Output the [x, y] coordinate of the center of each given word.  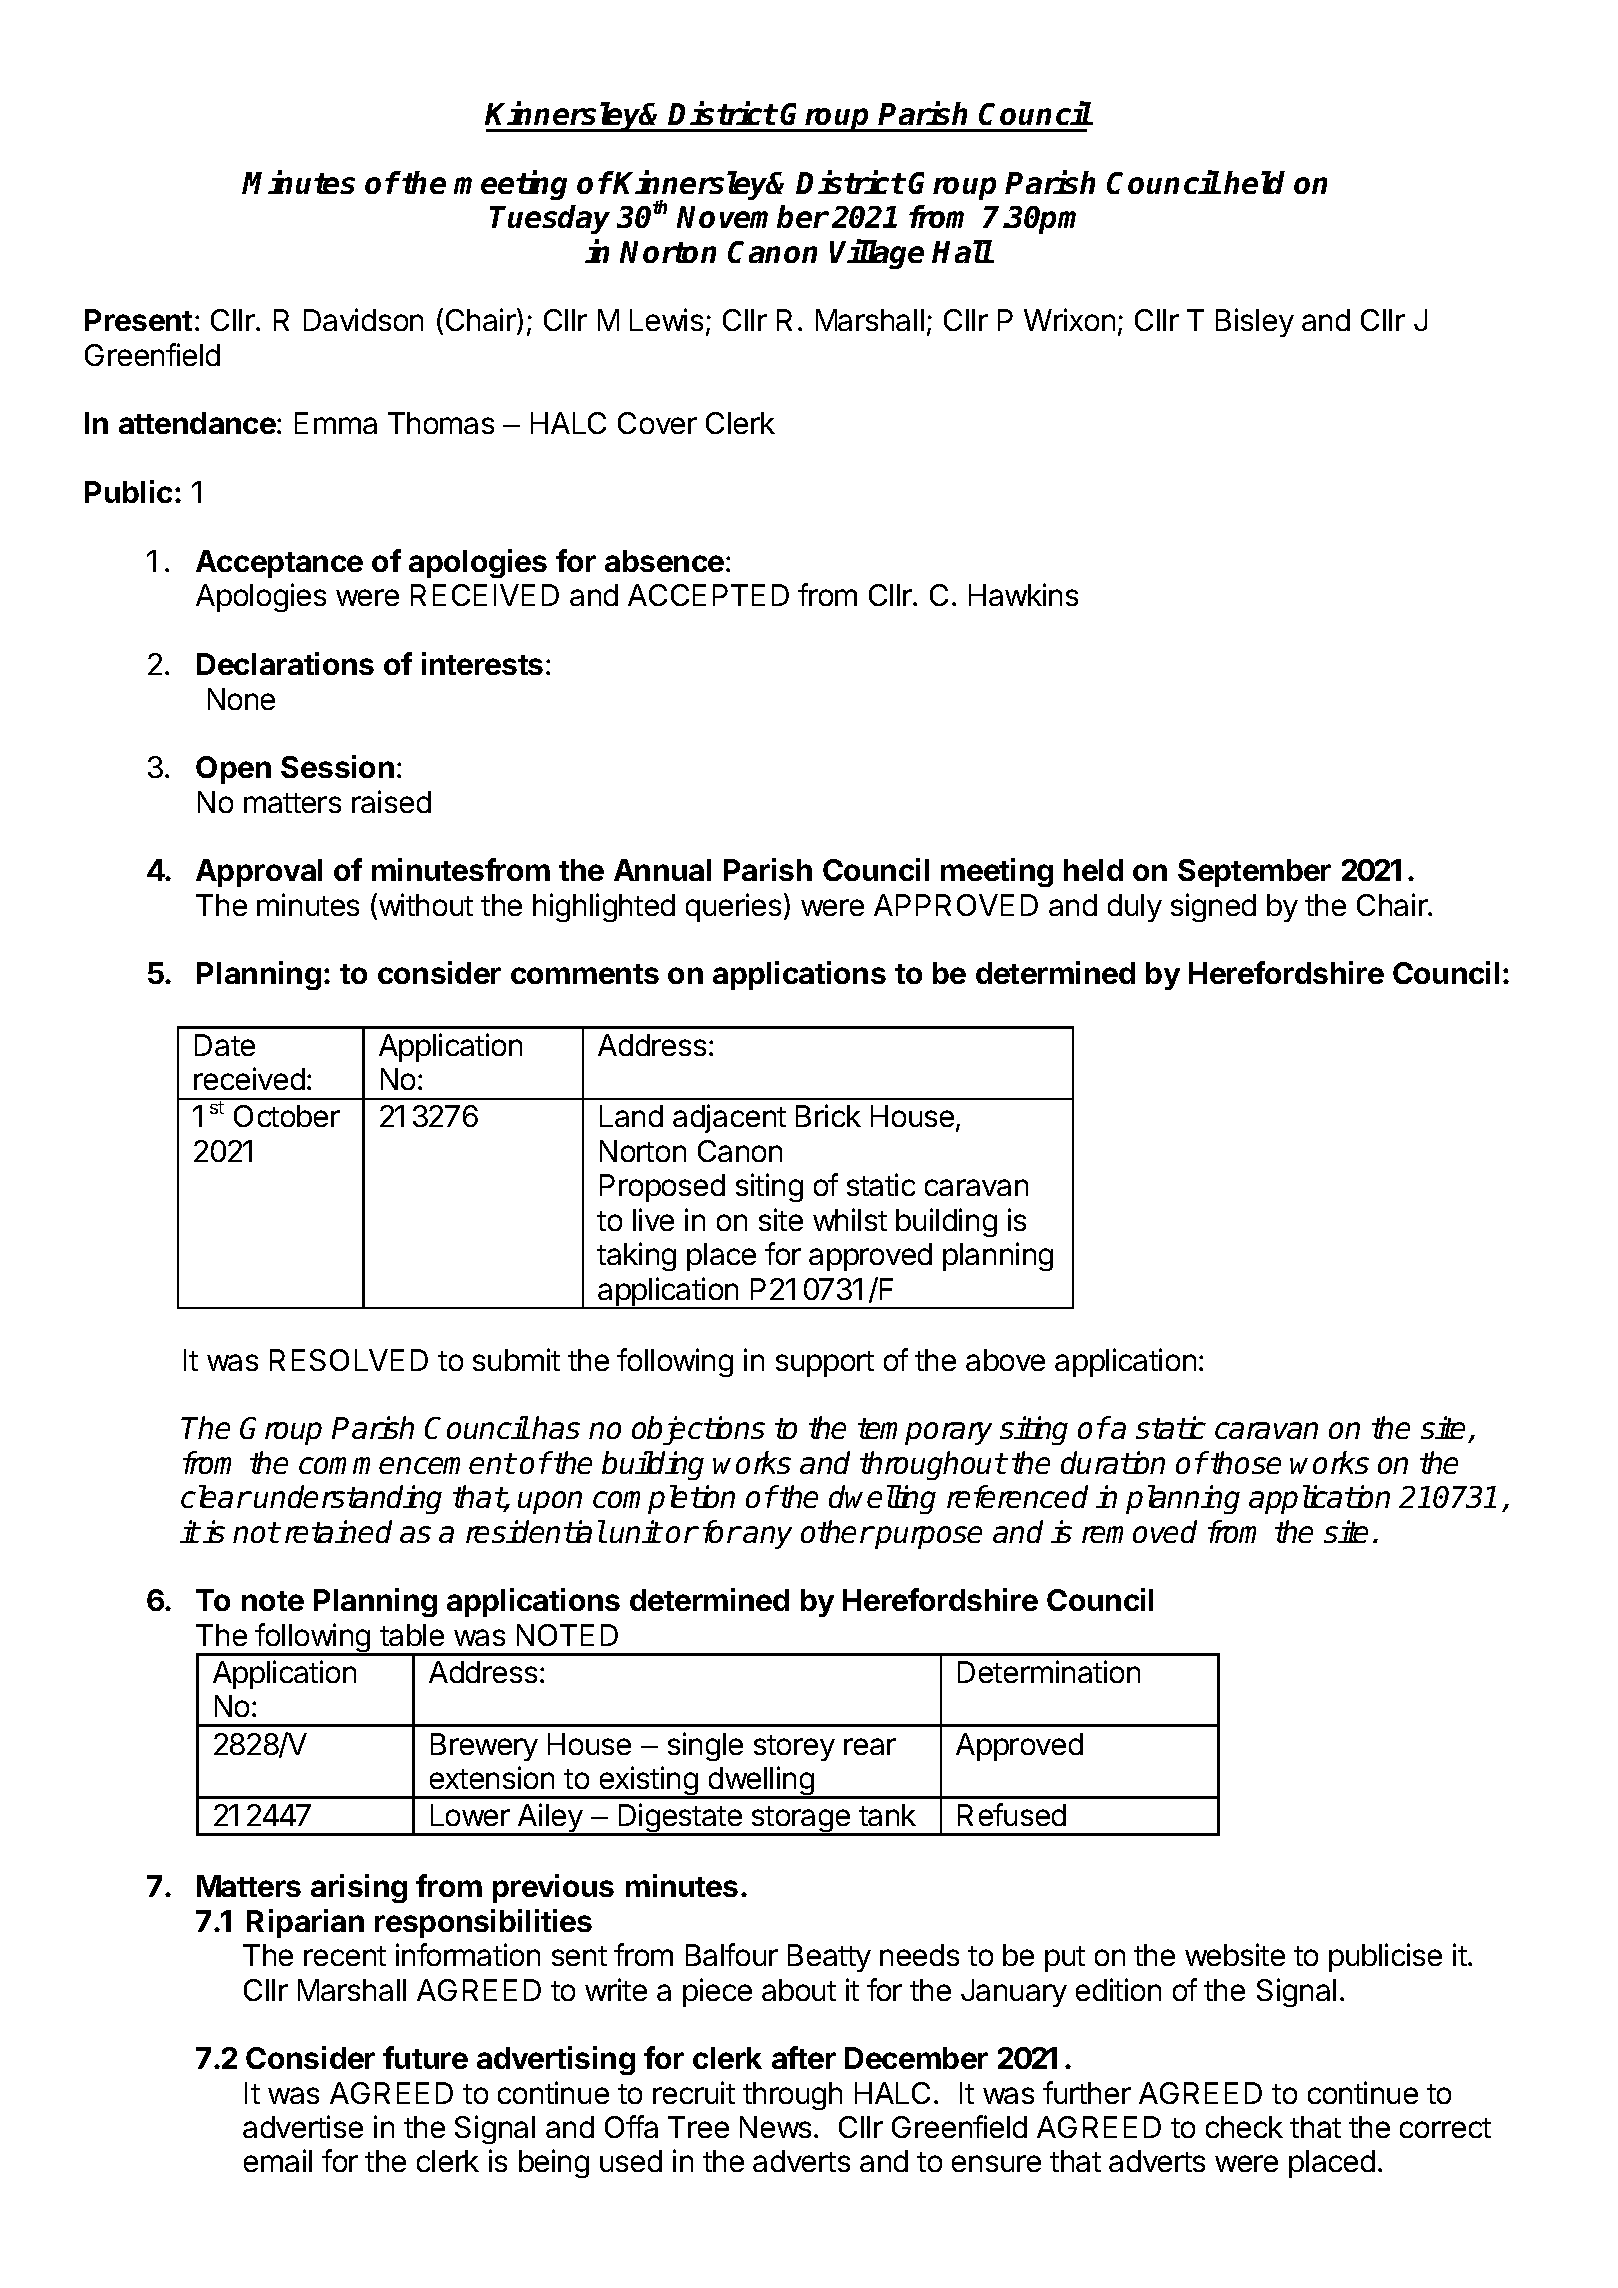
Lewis [666, 319]
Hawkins [1023, 594]
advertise [303, 2126]
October [287, 1116]
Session [337, 766]
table [412, 1635]
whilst [850, 1219]
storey [794, 1748]
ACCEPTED [708, 595]
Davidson [363, 319]
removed [1139, 1531]
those [1246, 1462]
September [1254, 873]
